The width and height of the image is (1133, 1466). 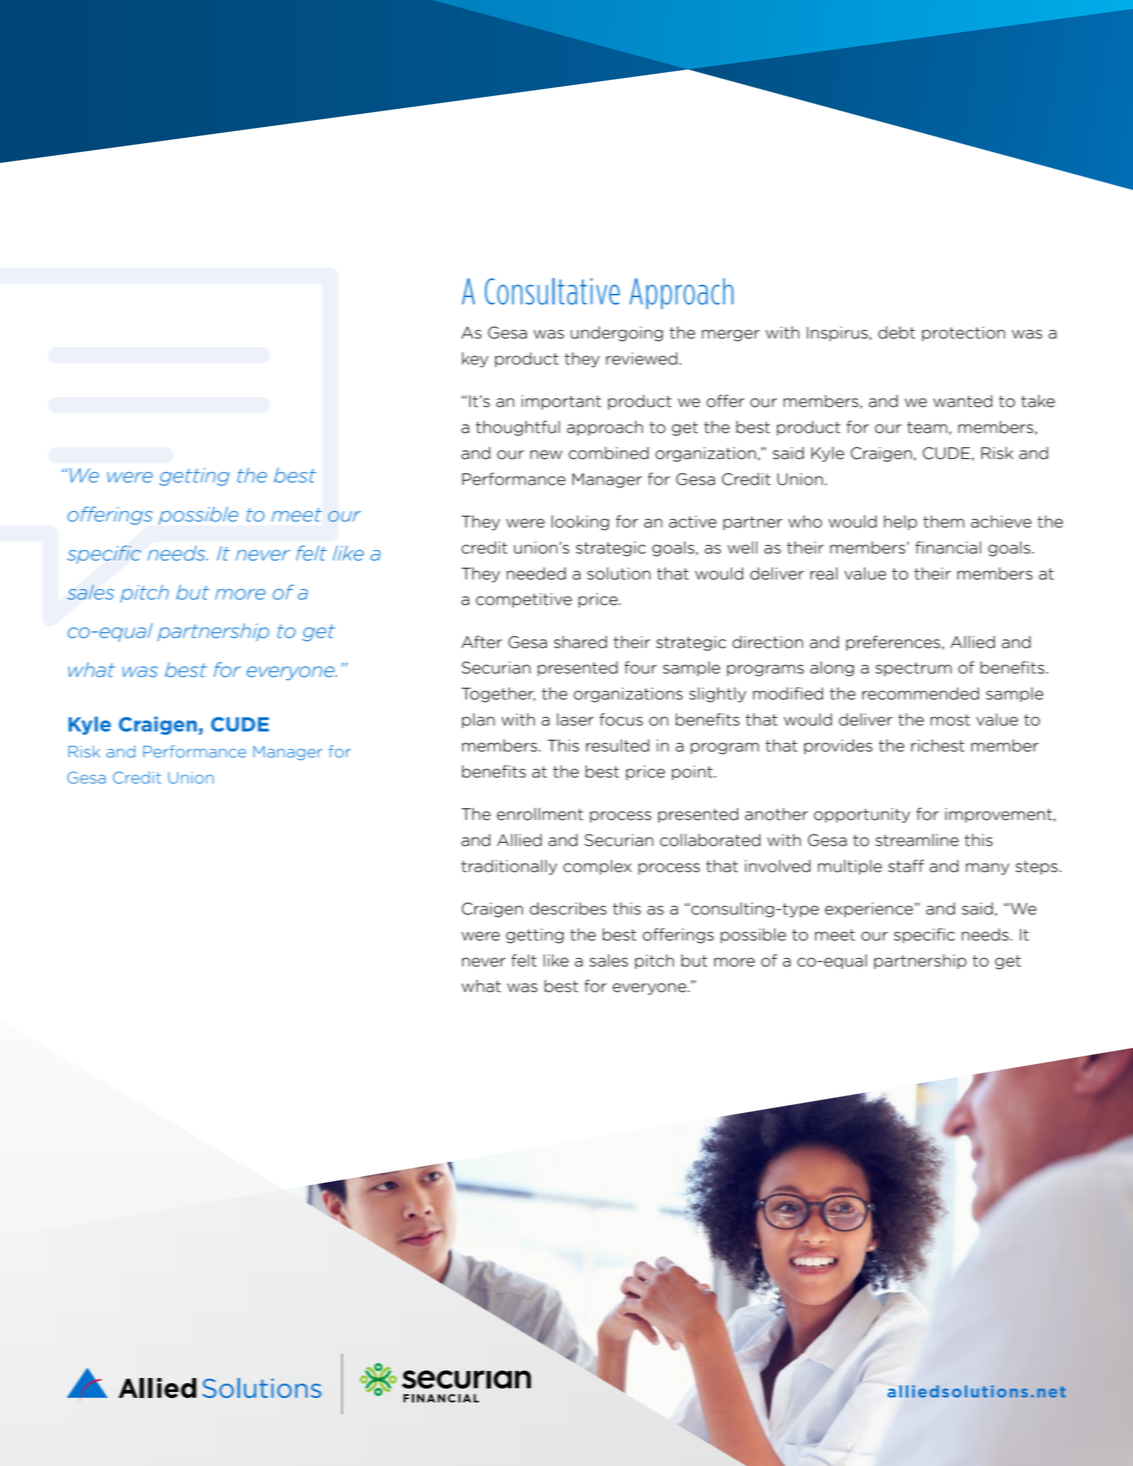 What do you see at coordinates (568, 908) in the image?
I see `describes` at bounding box center [568, 908].
